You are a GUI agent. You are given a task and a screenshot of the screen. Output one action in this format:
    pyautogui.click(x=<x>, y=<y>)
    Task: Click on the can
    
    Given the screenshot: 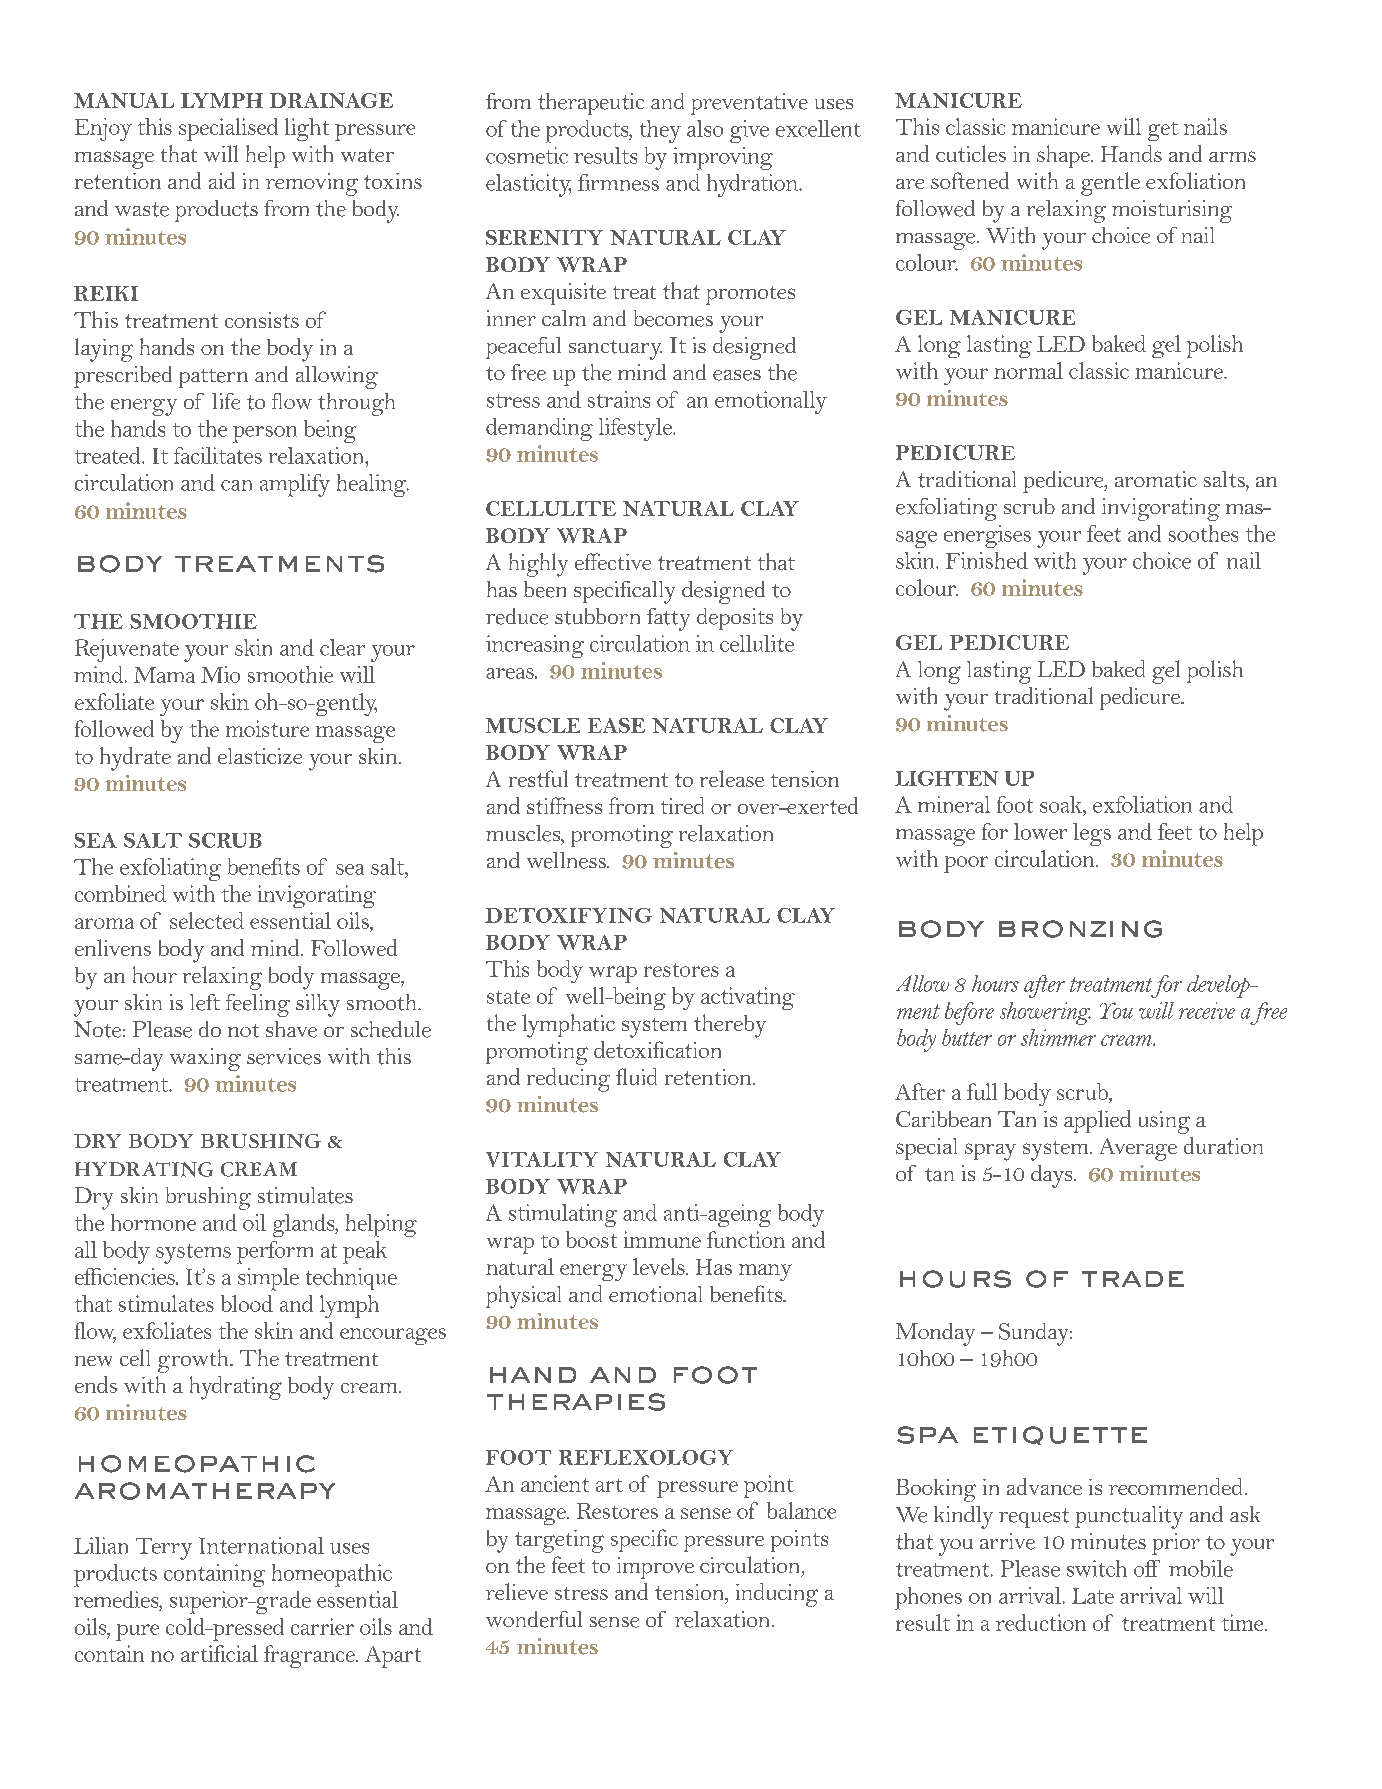 What is the action you would take?
    pyautogui.click(x=236, y=485)
